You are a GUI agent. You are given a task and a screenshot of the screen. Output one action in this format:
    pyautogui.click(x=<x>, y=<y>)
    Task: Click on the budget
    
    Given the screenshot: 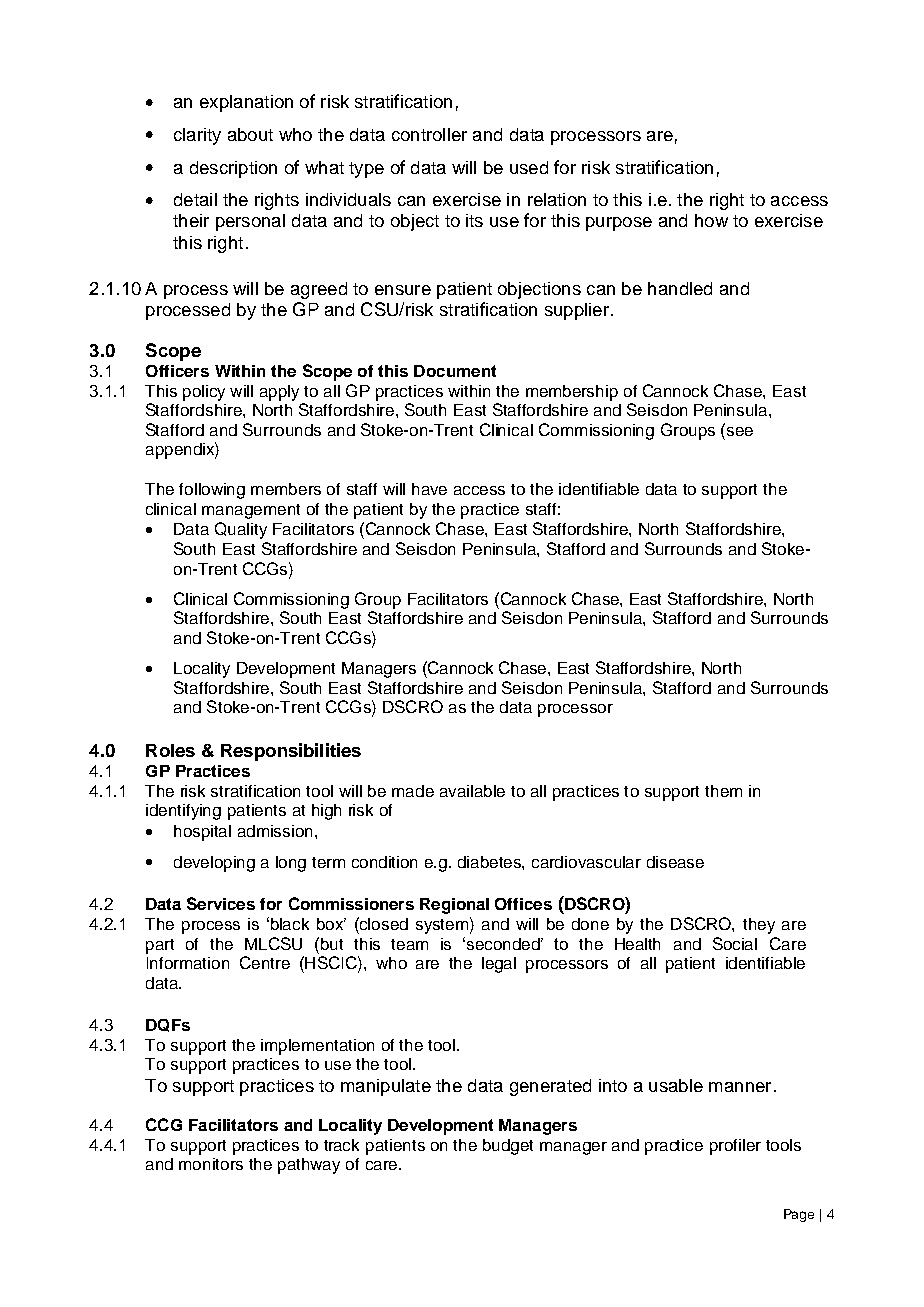 What is the action you would take?
    pyautogui.click(x=508, y=1147)
